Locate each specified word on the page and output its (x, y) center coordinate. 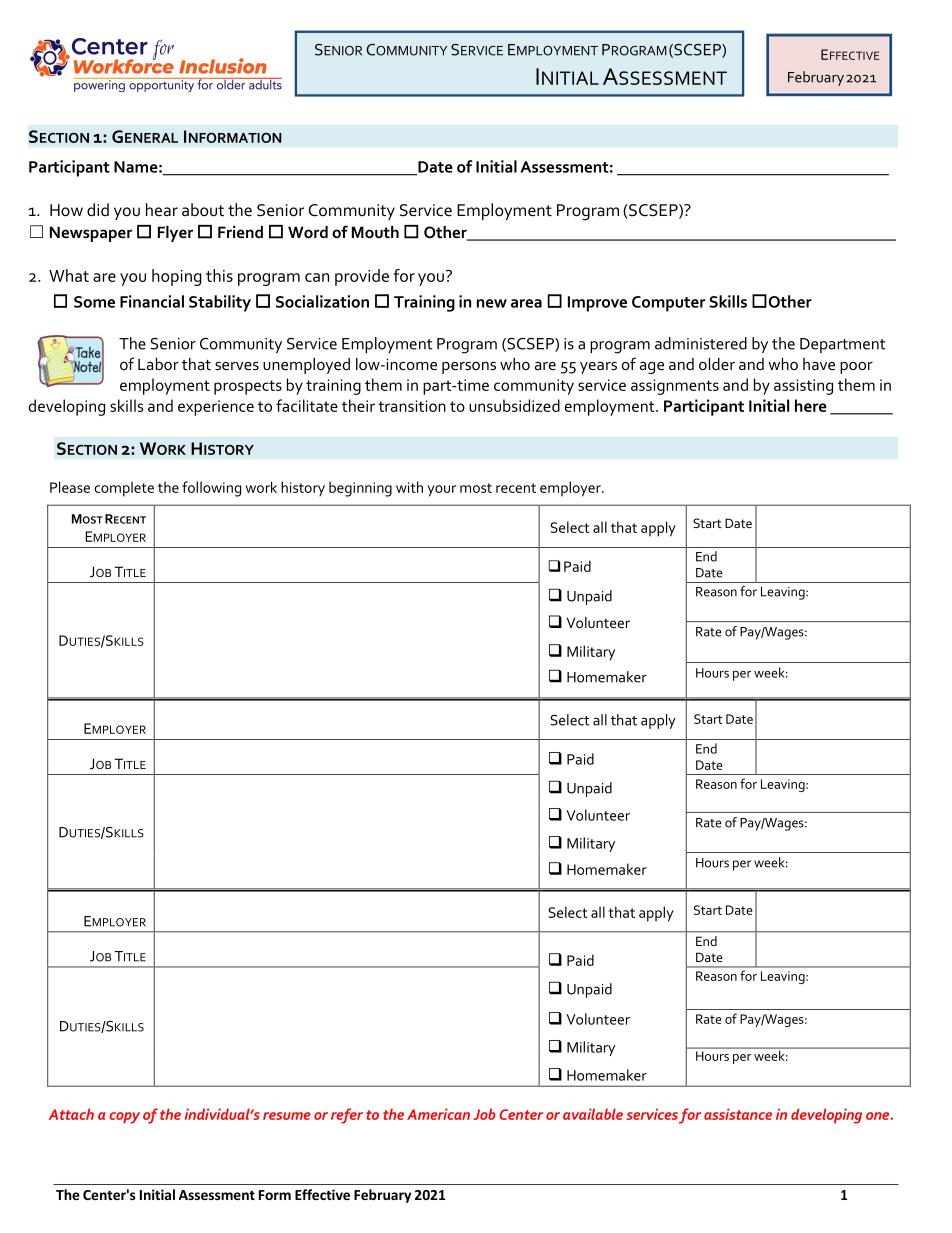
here (811, 405)
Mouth (375, 232)
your (441, 491)
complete (124, 489)
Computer (668, 304)
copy (124, 1118)
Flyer (175, 234)
